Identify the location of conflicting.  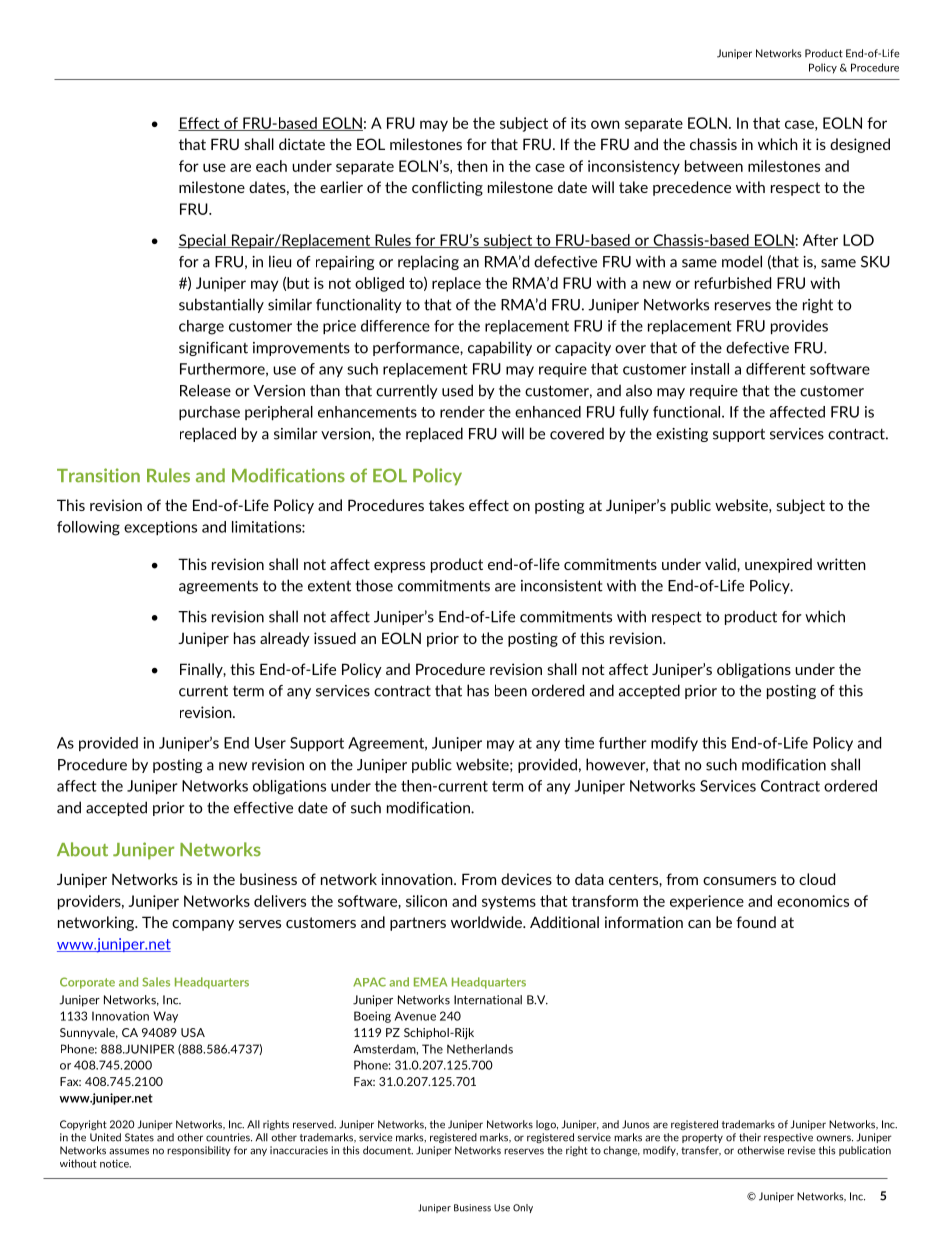
(447, 188).
